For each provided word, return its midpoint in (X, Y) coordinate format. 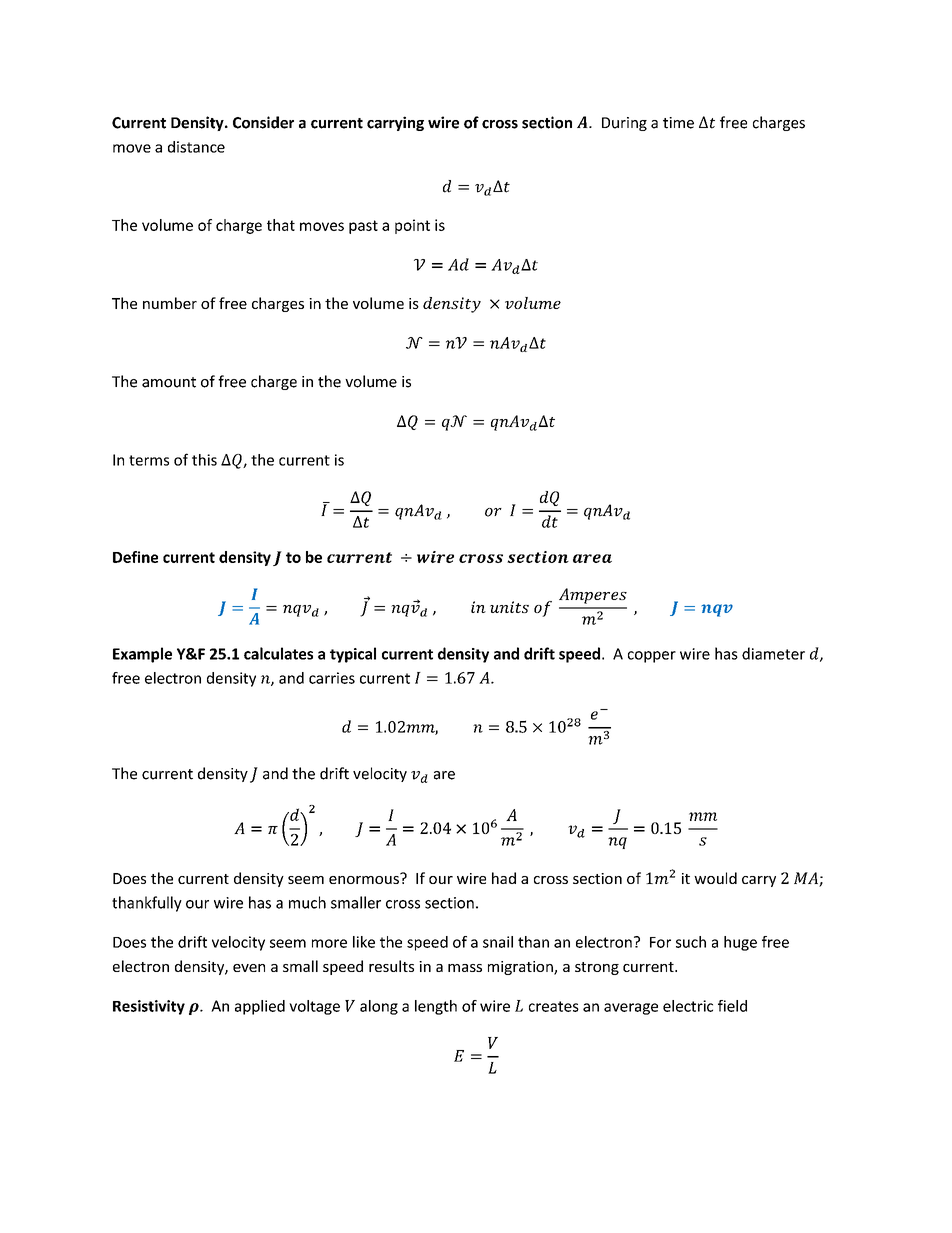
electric (688, 1006)
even (249, 968)
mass (465, 968)
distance (196, 147)
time (678, 123)
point (412, 226)
